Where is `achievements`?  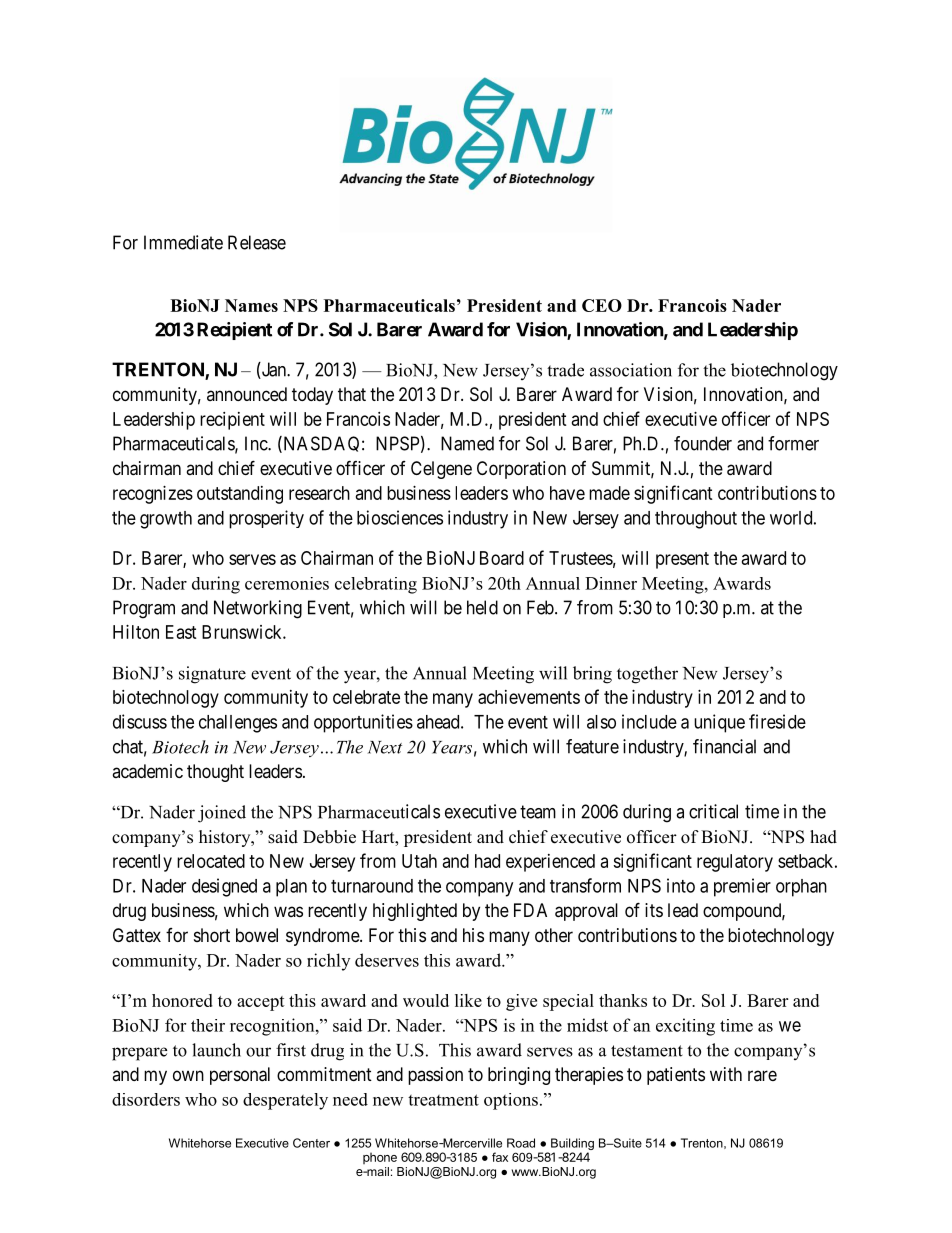
achievements is located at coordinates (529, 697).
